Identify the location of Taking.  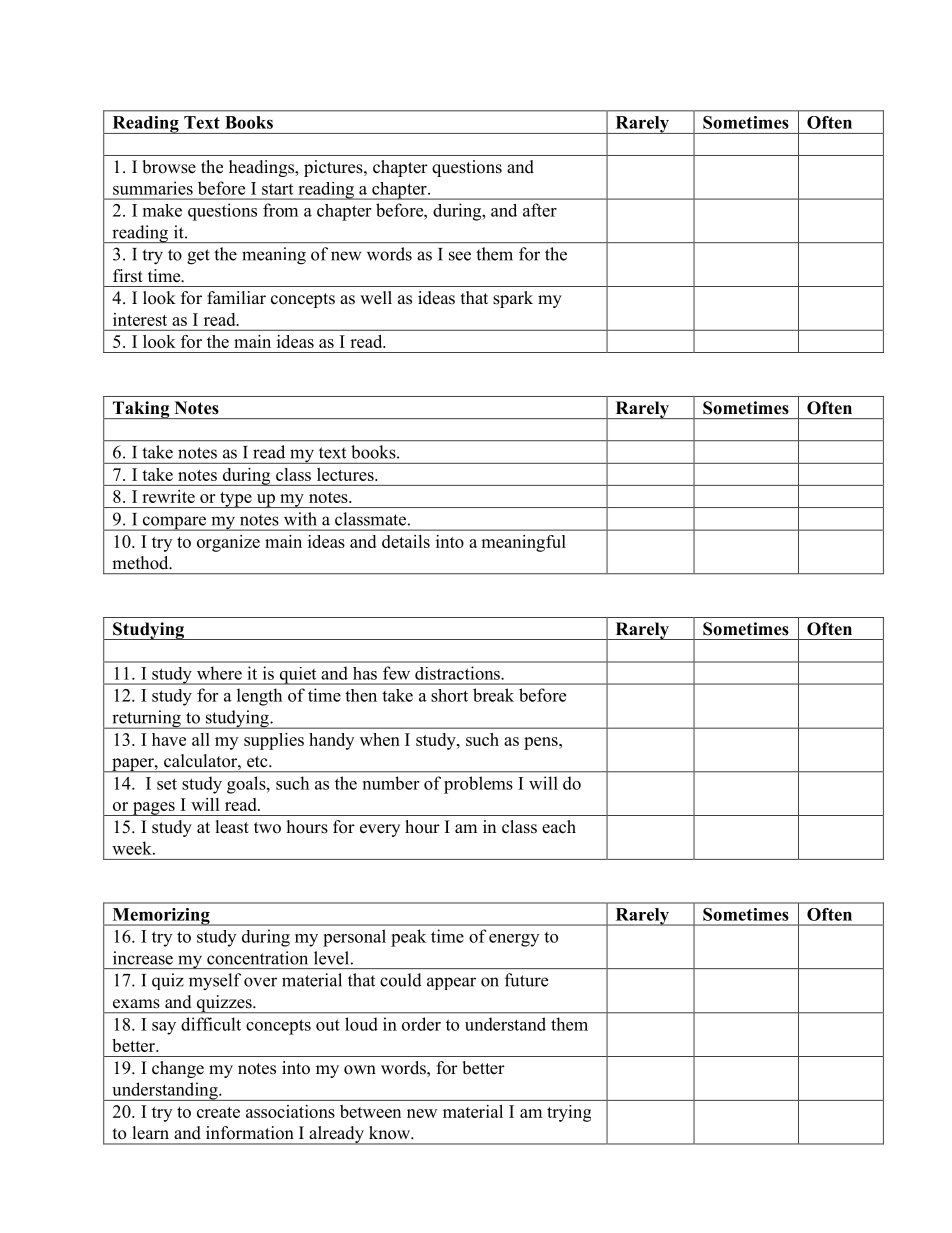
(141, 410).
